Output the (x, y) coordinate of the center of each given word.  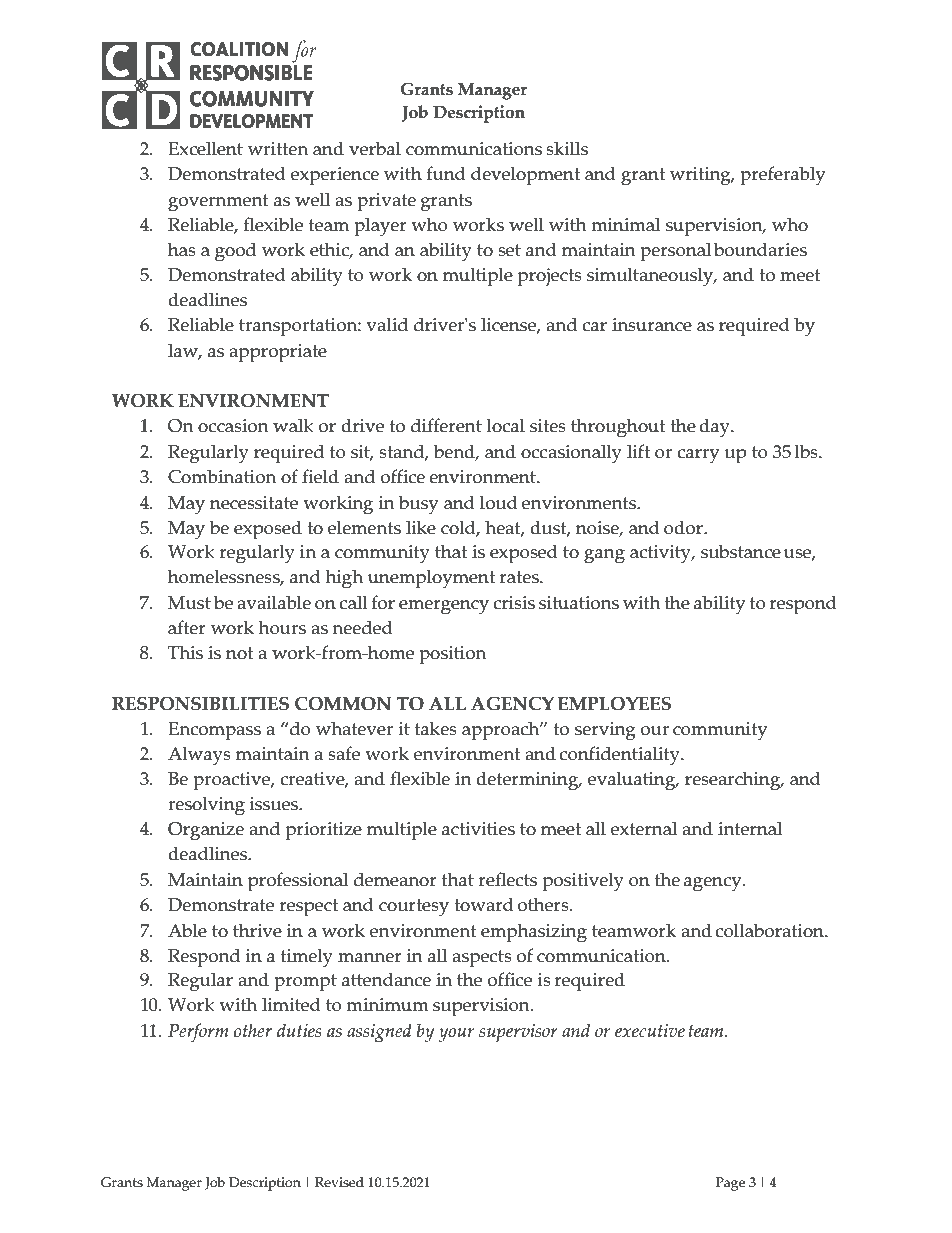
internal (750, 828)
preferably (782, 176)
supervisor (518, 1033)
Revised (339, 1182)
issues (275, 804)
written (278, 149)
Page (730, 1184)
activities (478, 829)
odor (684, 527)
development (525, 176)
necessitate (254, 503)
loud (499, 502)
